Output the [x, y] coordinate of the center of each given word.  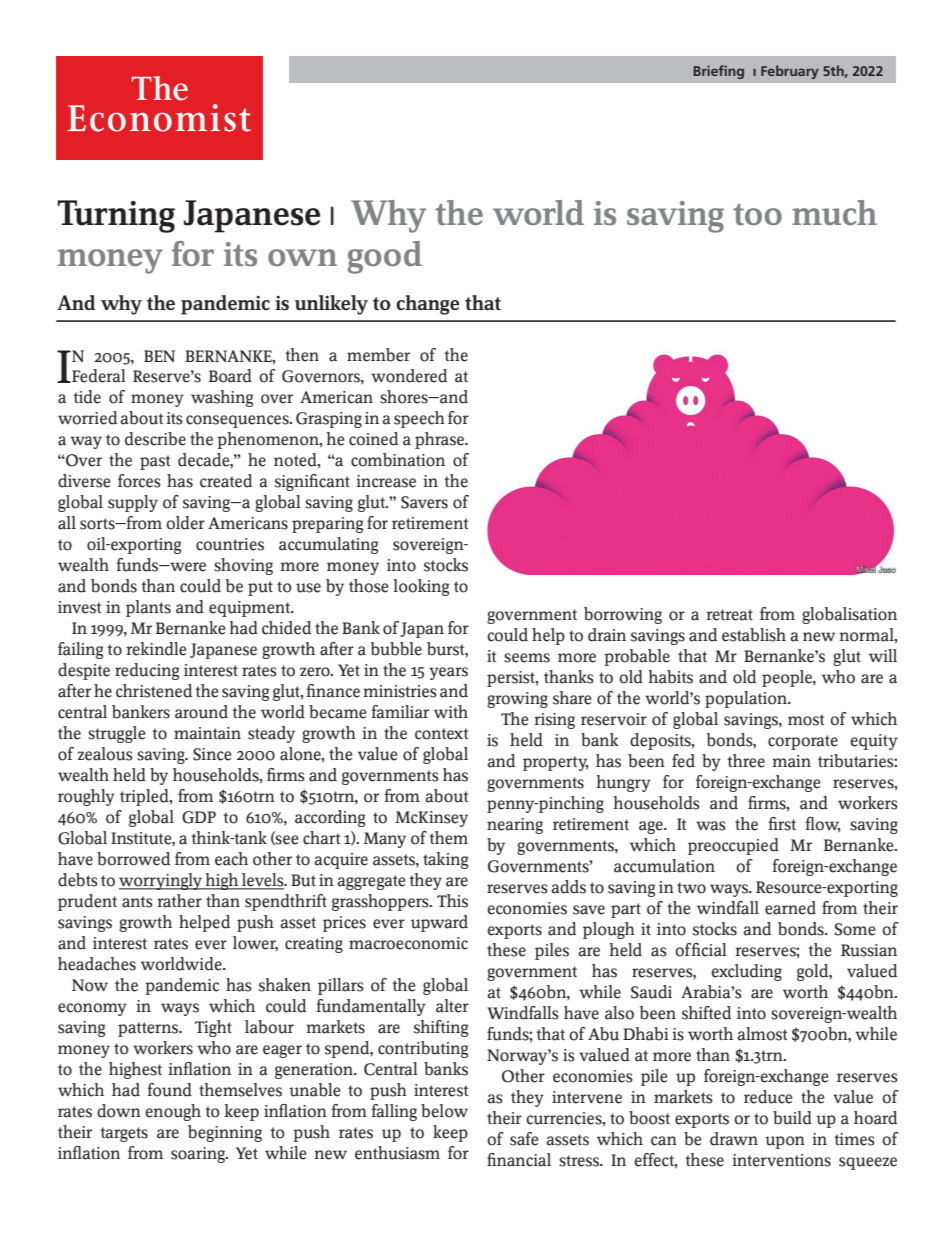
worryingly [162, 881]
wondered [409, 376]
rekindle [156, 649]
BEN [159, 356]
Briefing [719, 72]
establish [754, 635]
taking [445, 860]
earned [790, 908]
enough [173, 1112]
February [790, 72]
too [757, 214]
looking [421, 587]
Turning [116, 216]
